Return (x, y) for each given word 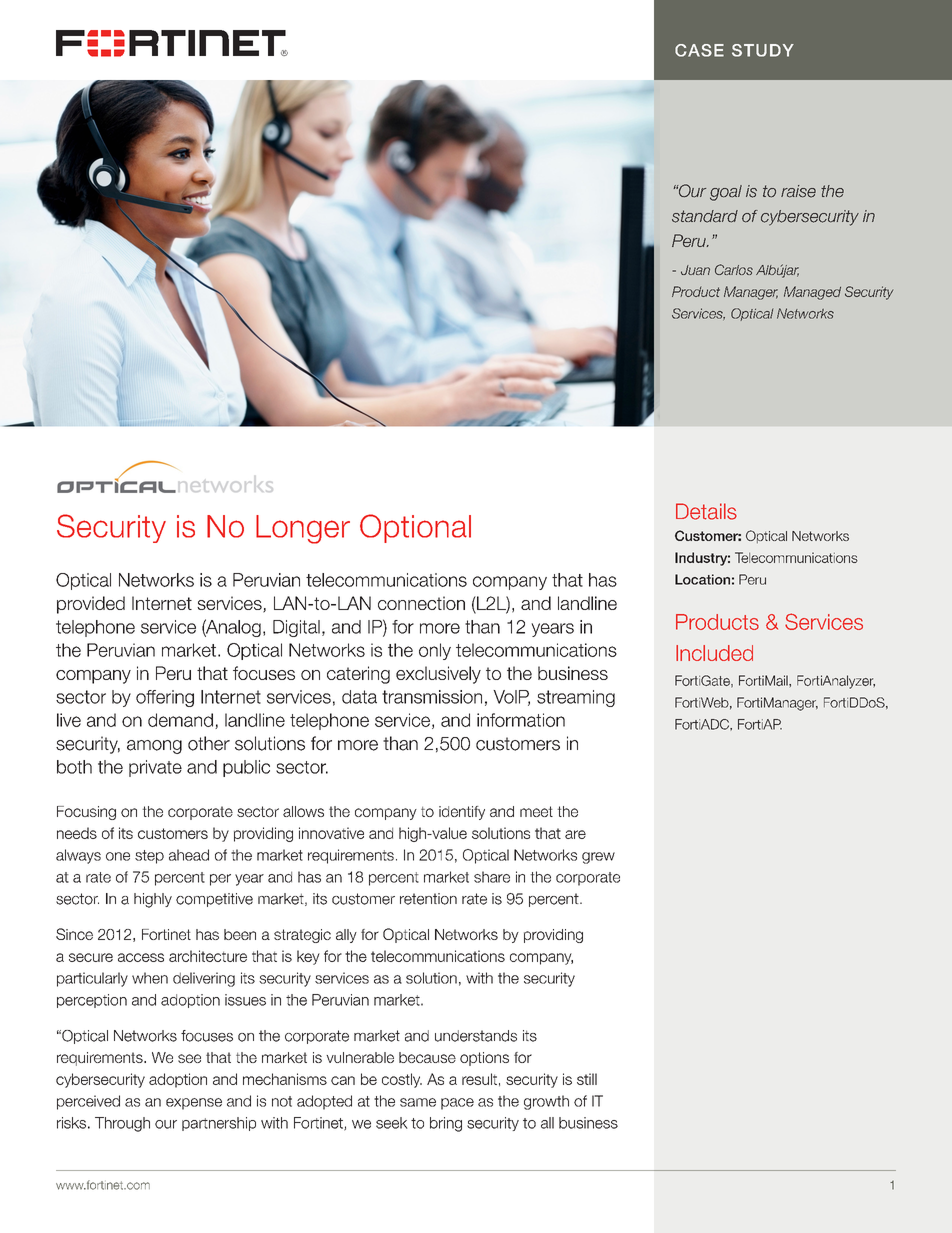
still (587, 1079)
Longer (303, 529)
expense (194, 1104)
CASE (699, 50)
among (154, 747)
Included (714, 653)
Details (706, 511)
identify (462, 813)
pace (457, 1104)
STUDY (763, 50)
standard (705, 216)
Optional (415, 528)
